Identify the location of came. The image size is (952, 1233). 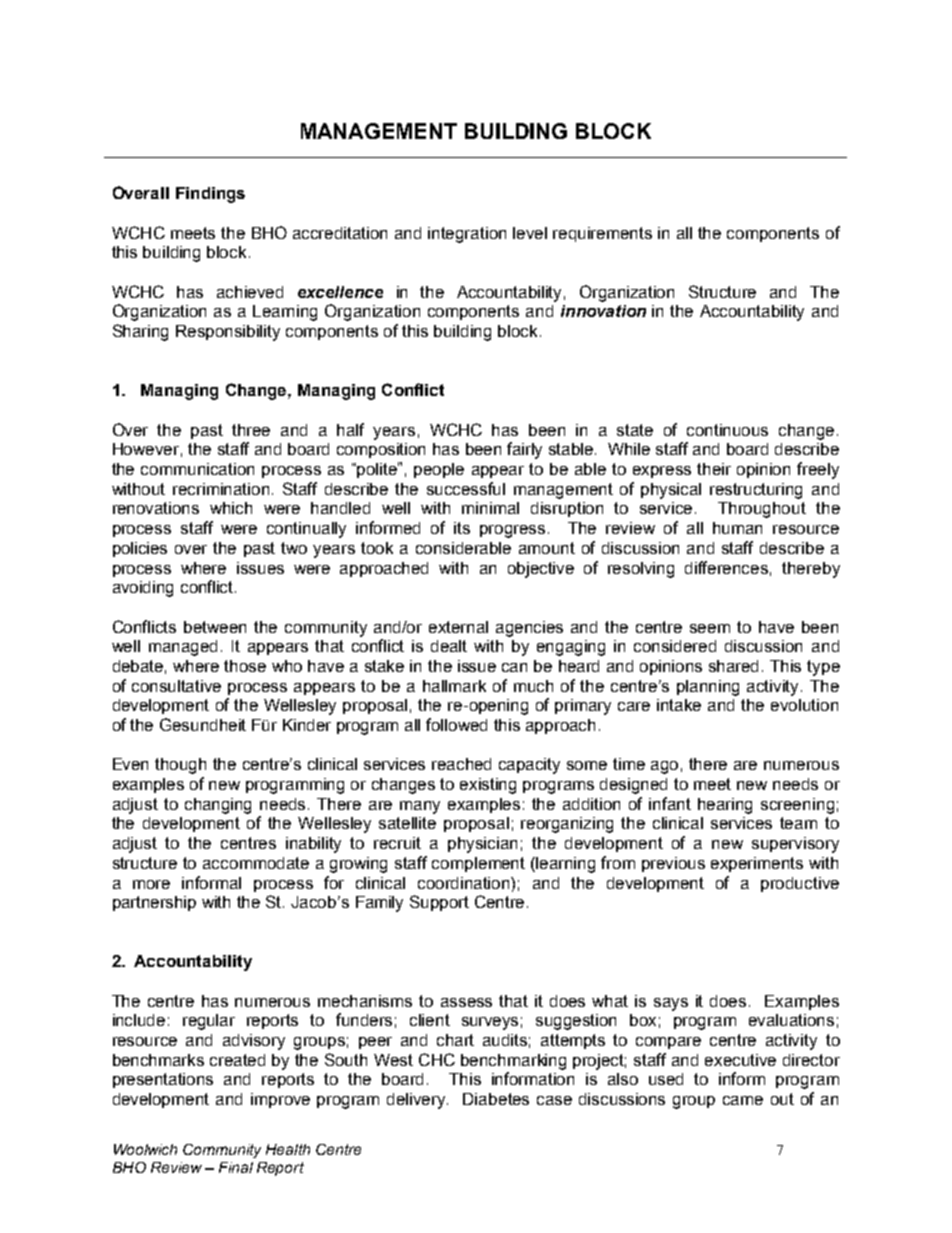
(743, 1100).
